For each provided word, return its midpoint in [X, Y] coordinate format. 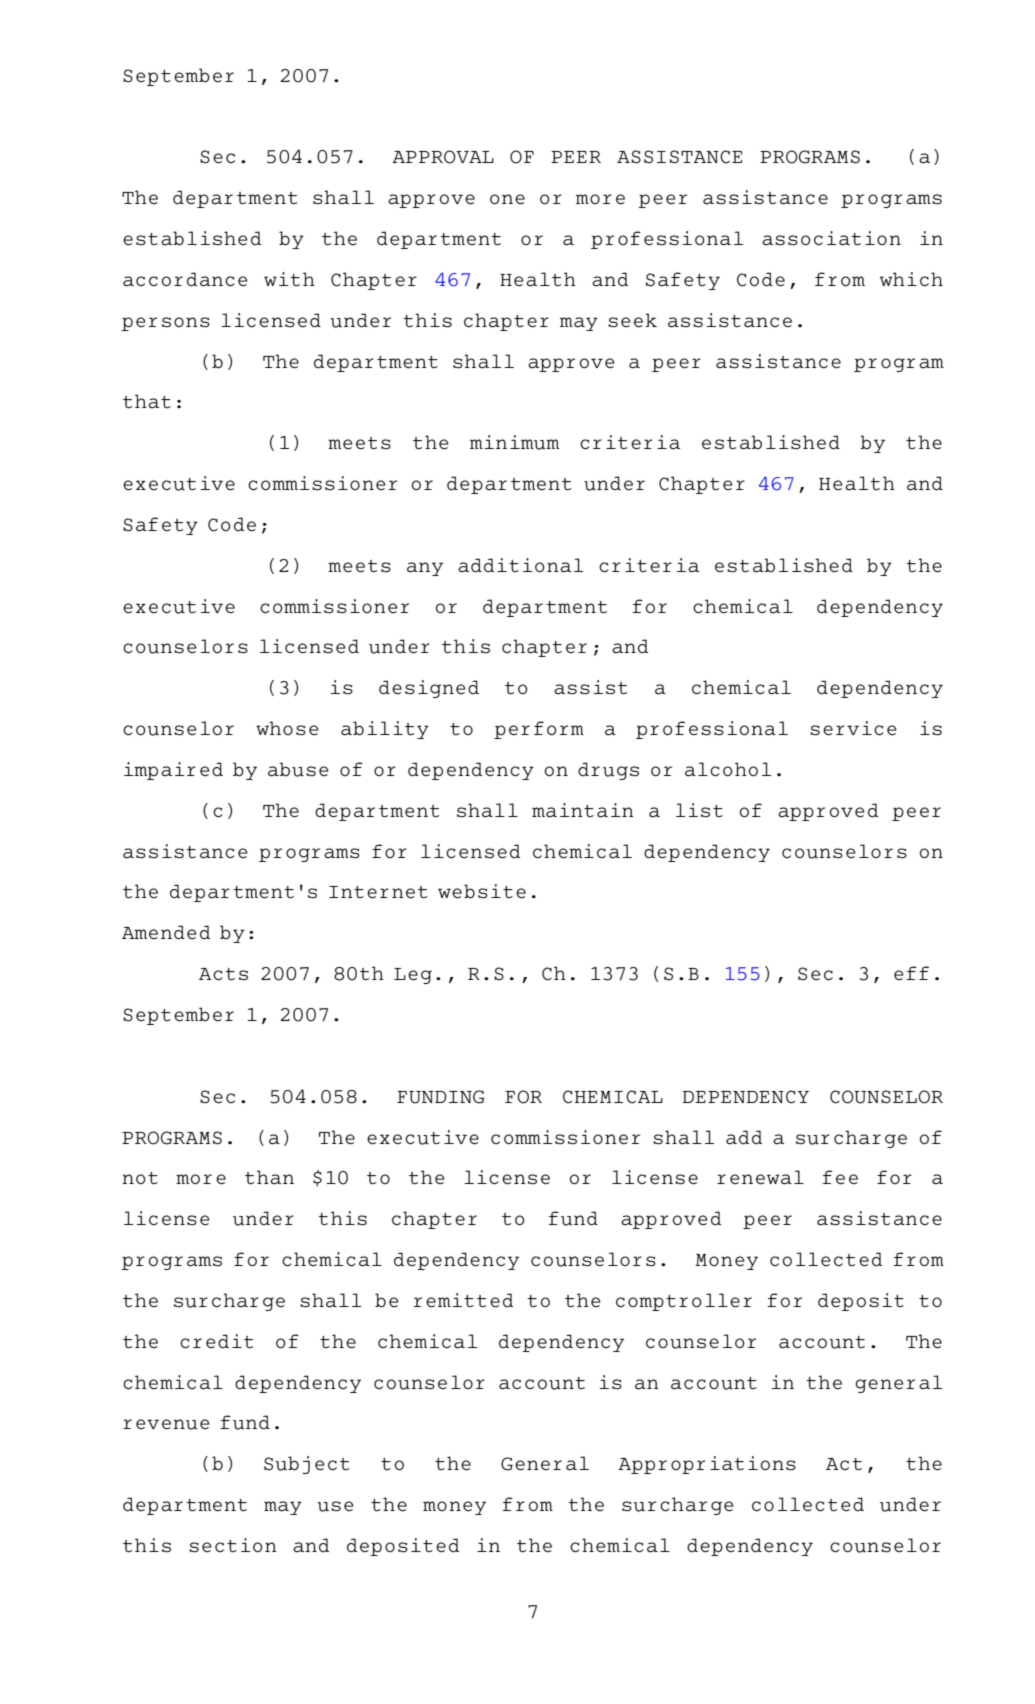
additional [520, 565]
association [831, 238]
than [269, 1177]
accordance [185, 279]
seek [632, 320]
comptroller [684, 1302]
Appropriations [707, 1465]
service [853, 728]
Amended [166, 932]
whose [287, 728]
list [699, 810]
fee [840, 1177]
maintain [583, 810]
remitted [463, 1300]
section [233, 1545]
